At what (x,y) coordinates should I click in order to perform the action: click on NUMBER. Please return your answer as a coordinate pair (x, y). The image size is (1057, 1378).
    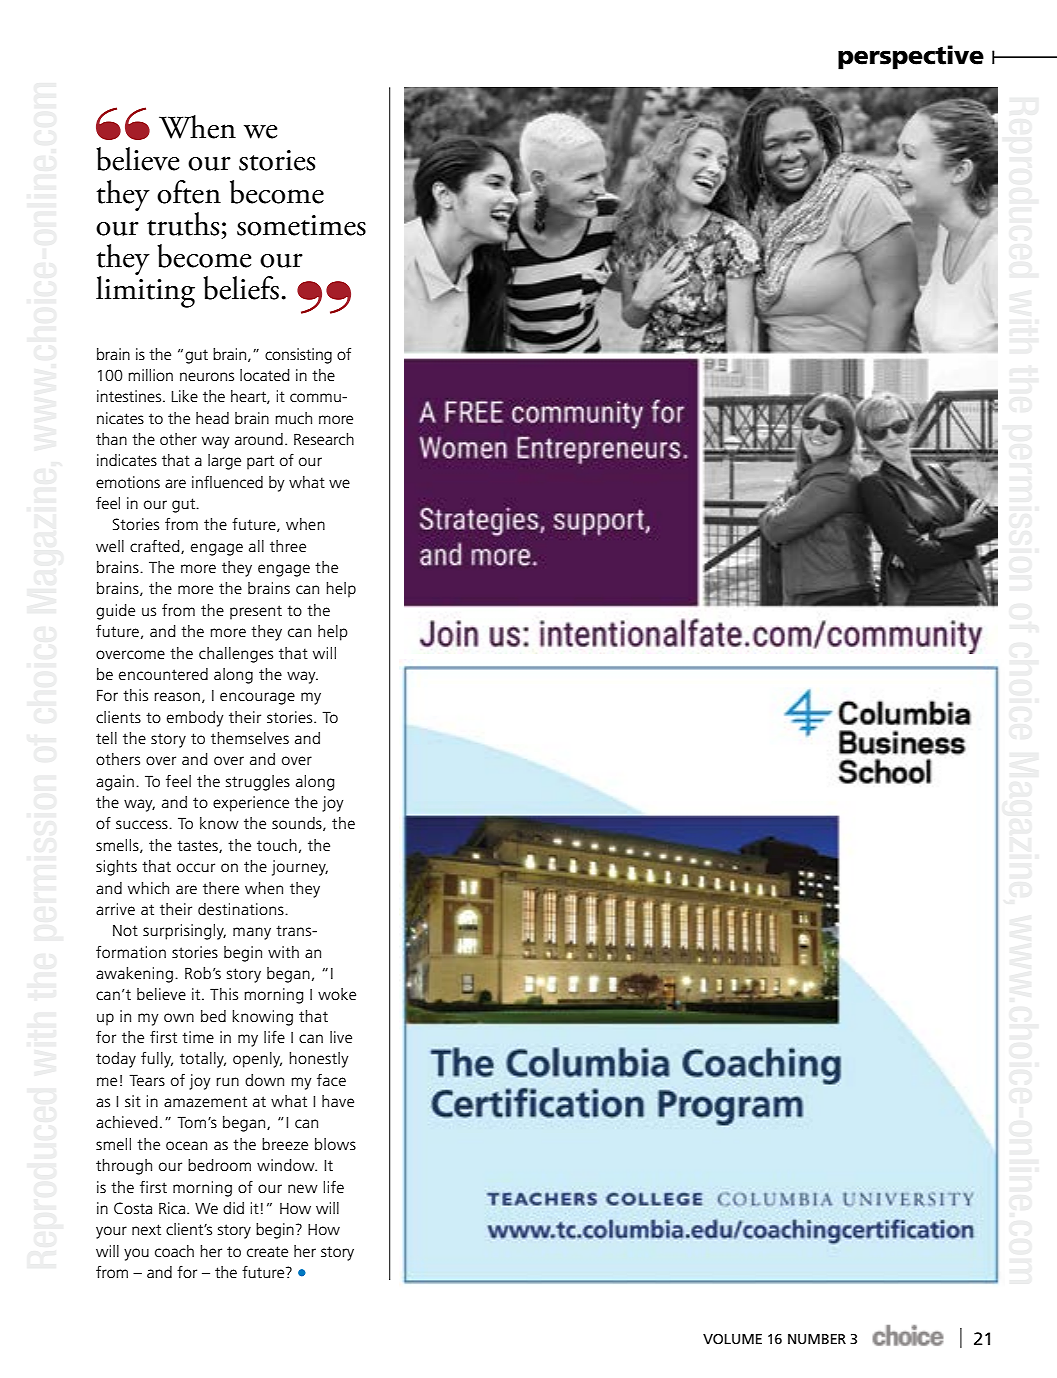
    Looking at the image, I should click on (817, 1339).
